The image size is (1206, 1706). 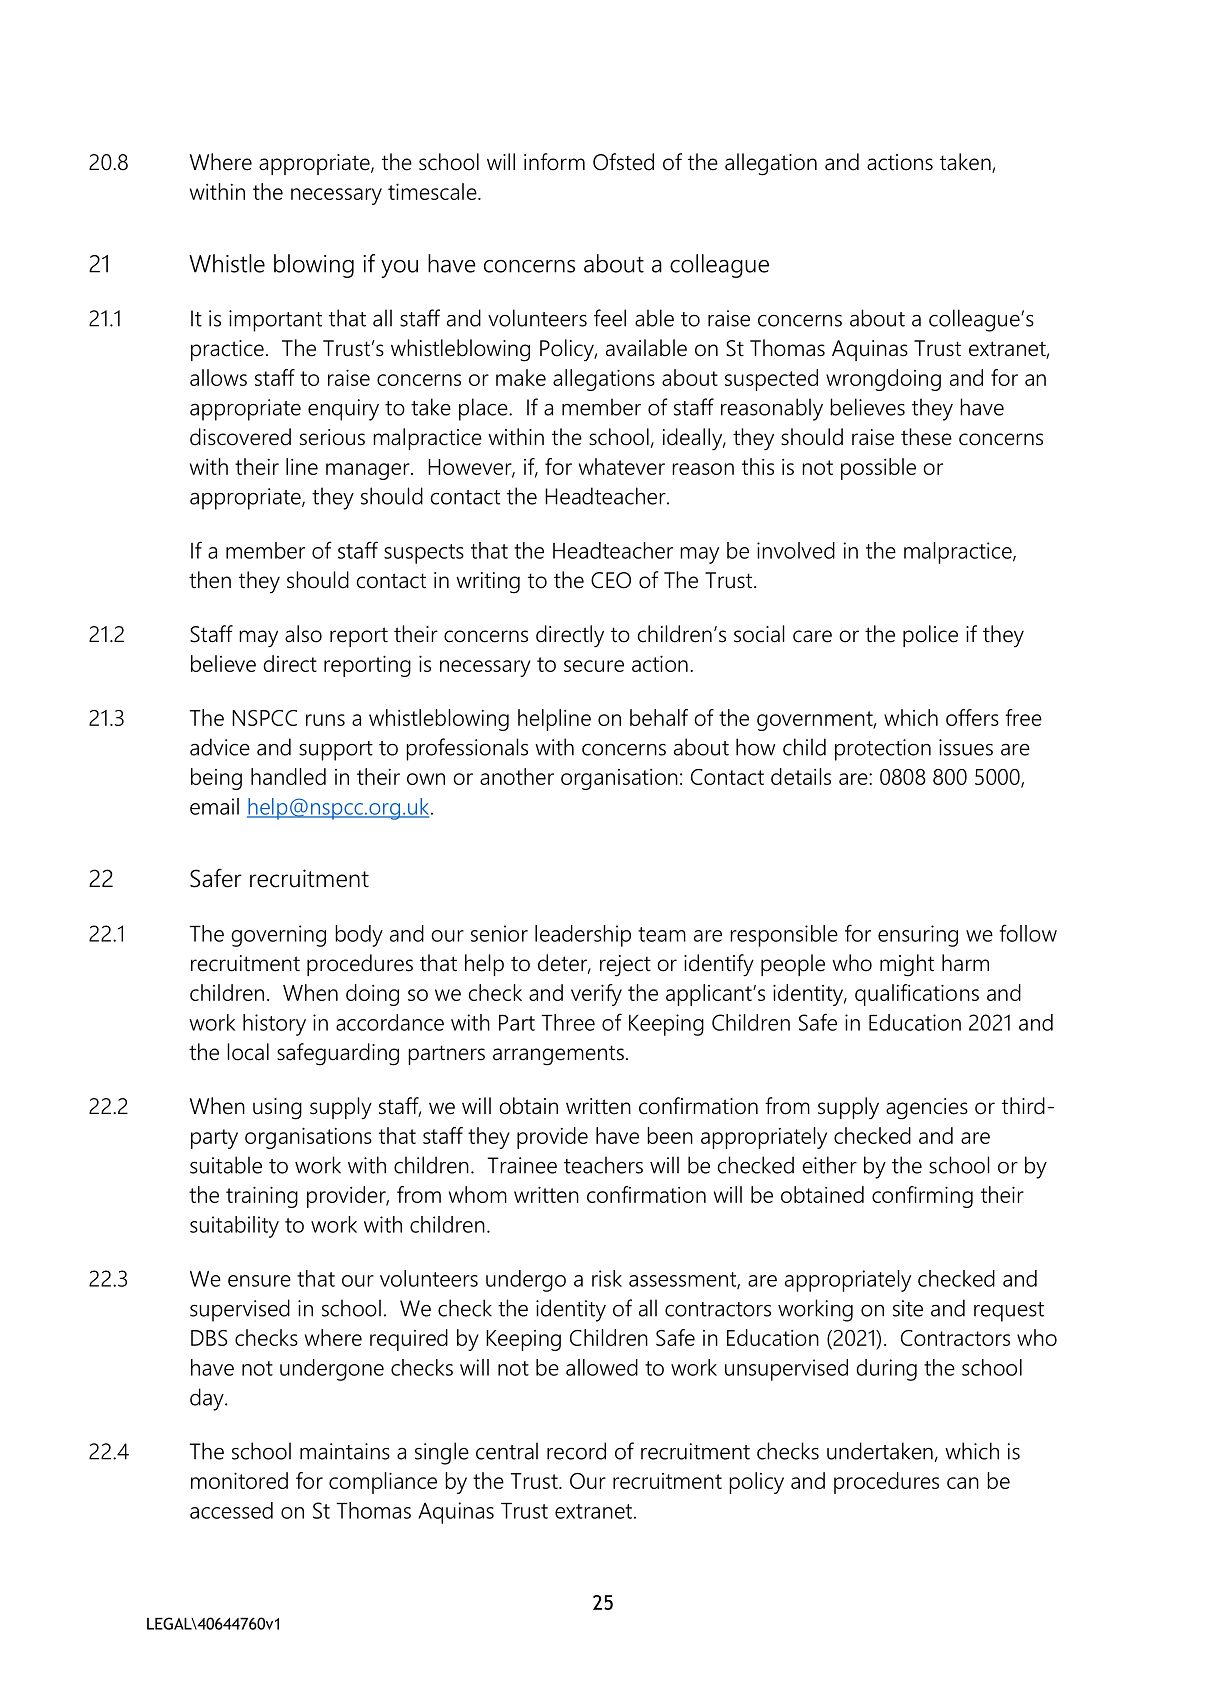 I want to click on record, so click(x=576, y=1451).
